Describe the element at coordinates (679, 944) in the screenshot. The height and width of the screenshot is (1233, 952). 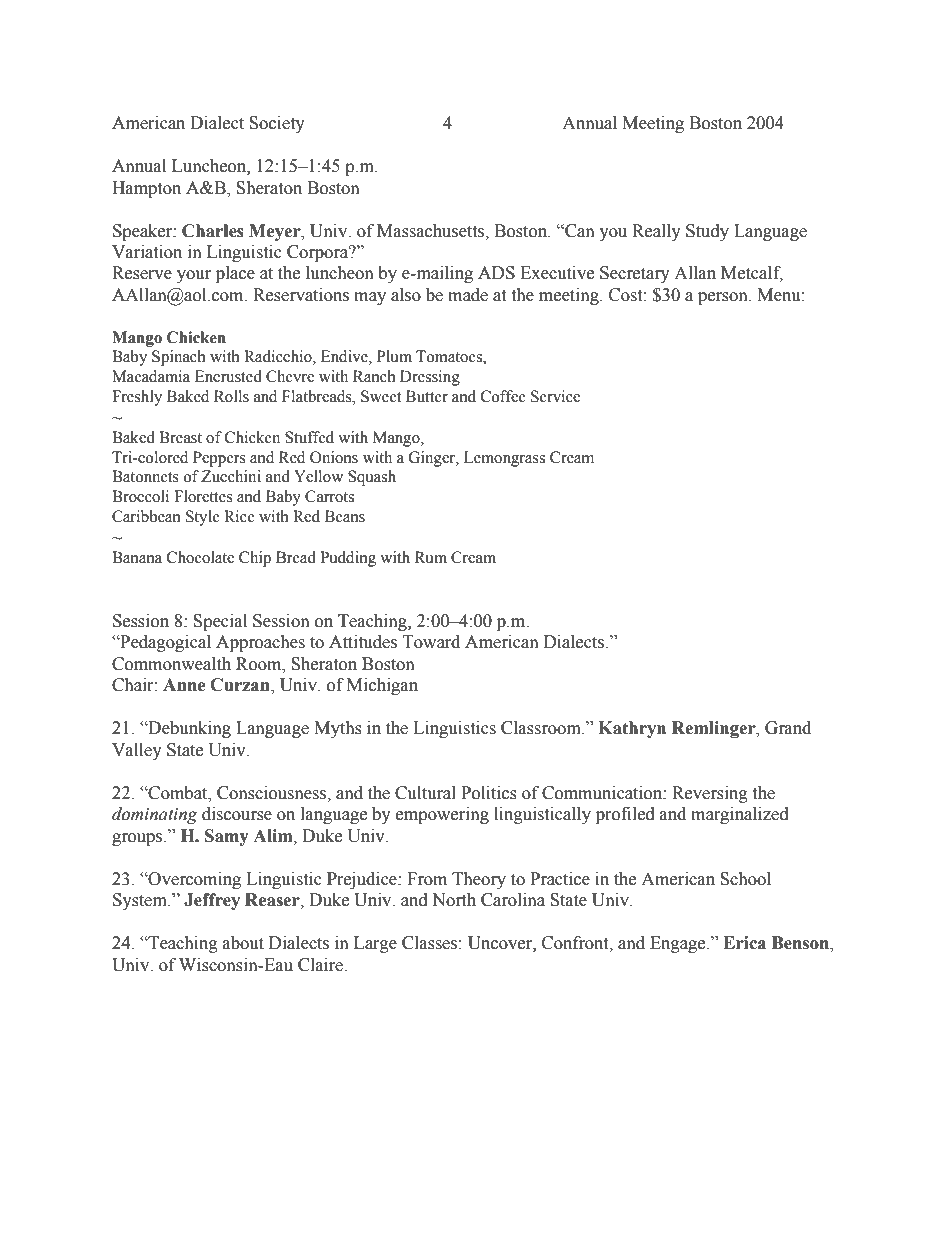
I see `Engage` at that location.
